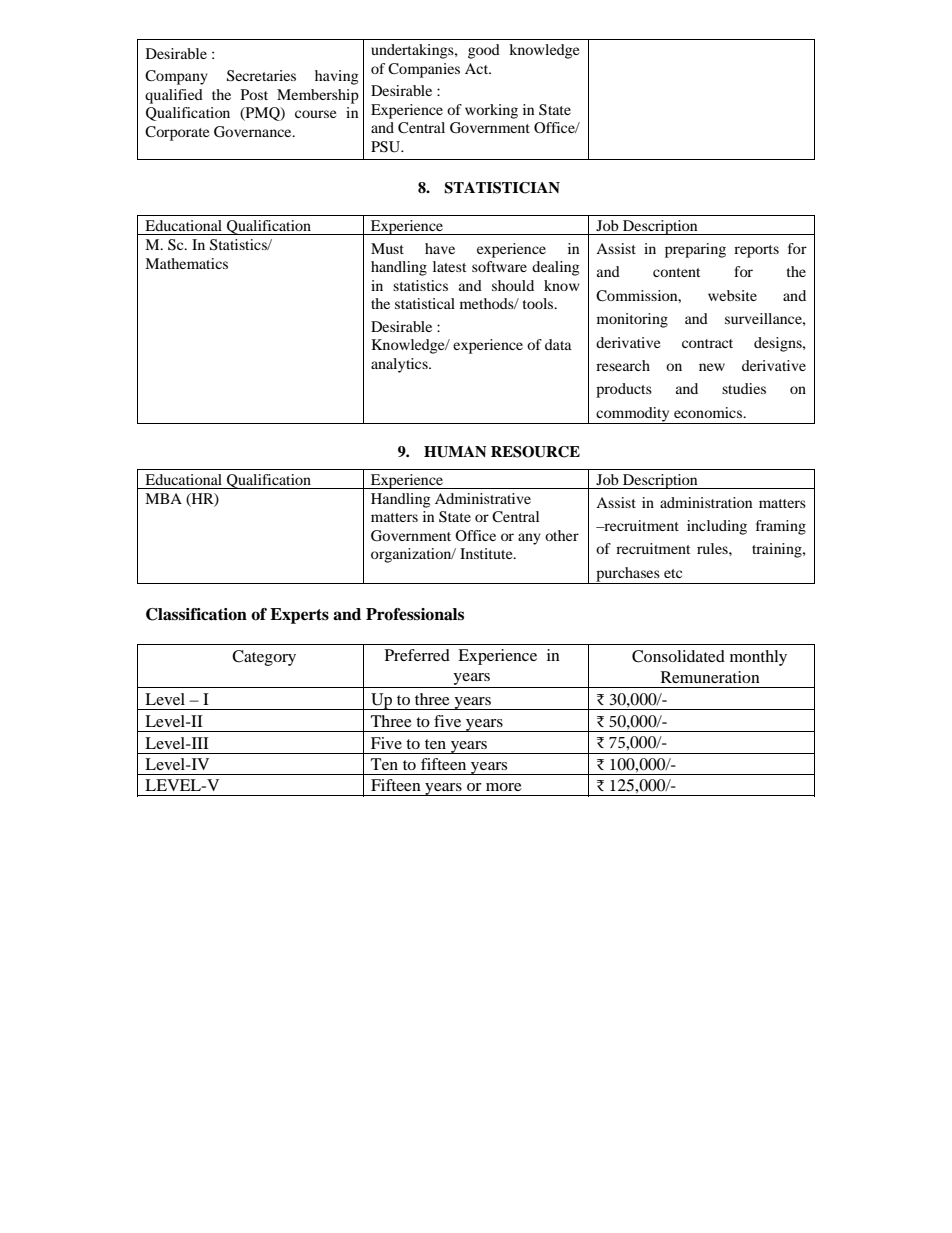 This screenshot has height=1233, width=952. I want to click on economics, so click(709, 412).
